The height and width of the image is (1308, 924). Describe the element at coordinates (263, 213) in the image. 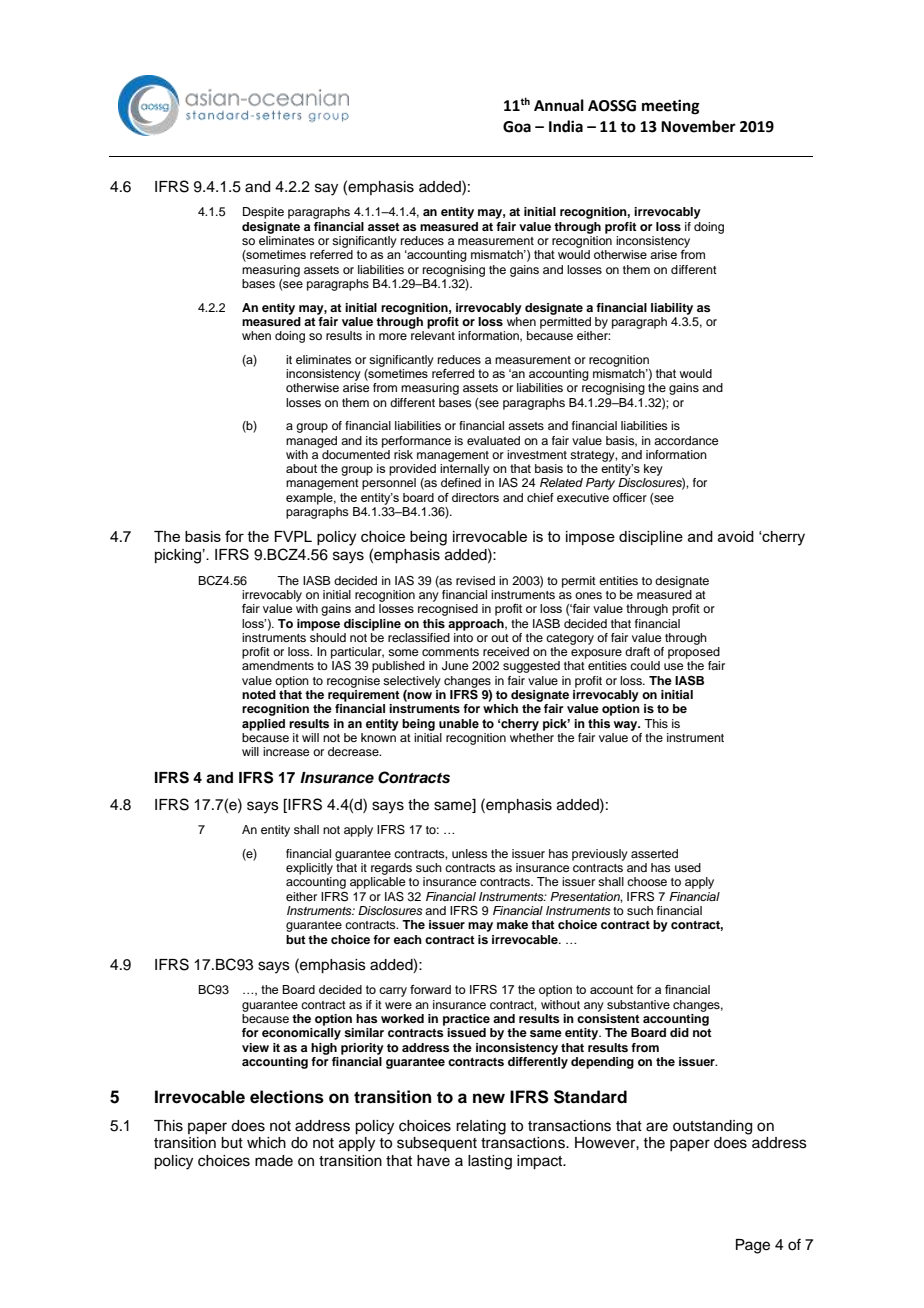

I see `Despite` at that location.
